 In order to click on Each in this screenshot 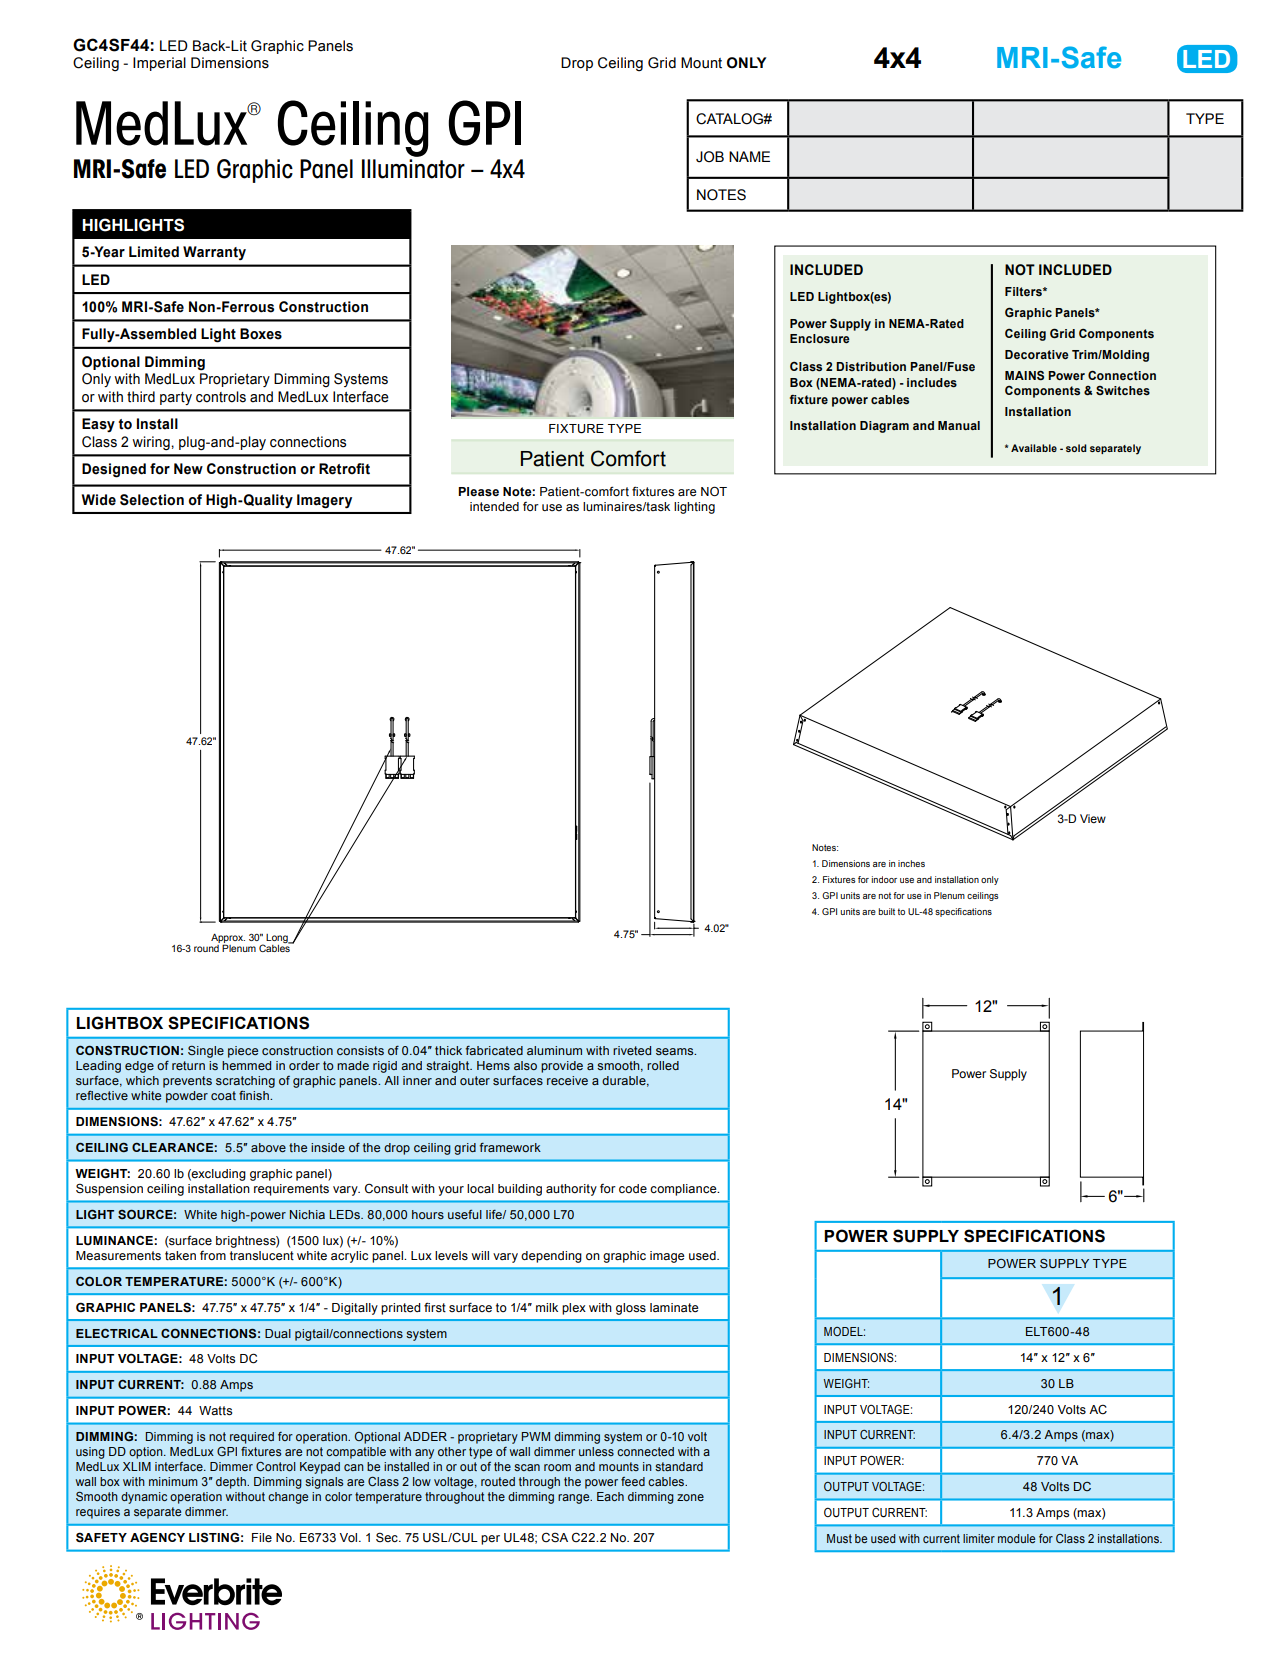, I will do `click(610, 1496)`.
